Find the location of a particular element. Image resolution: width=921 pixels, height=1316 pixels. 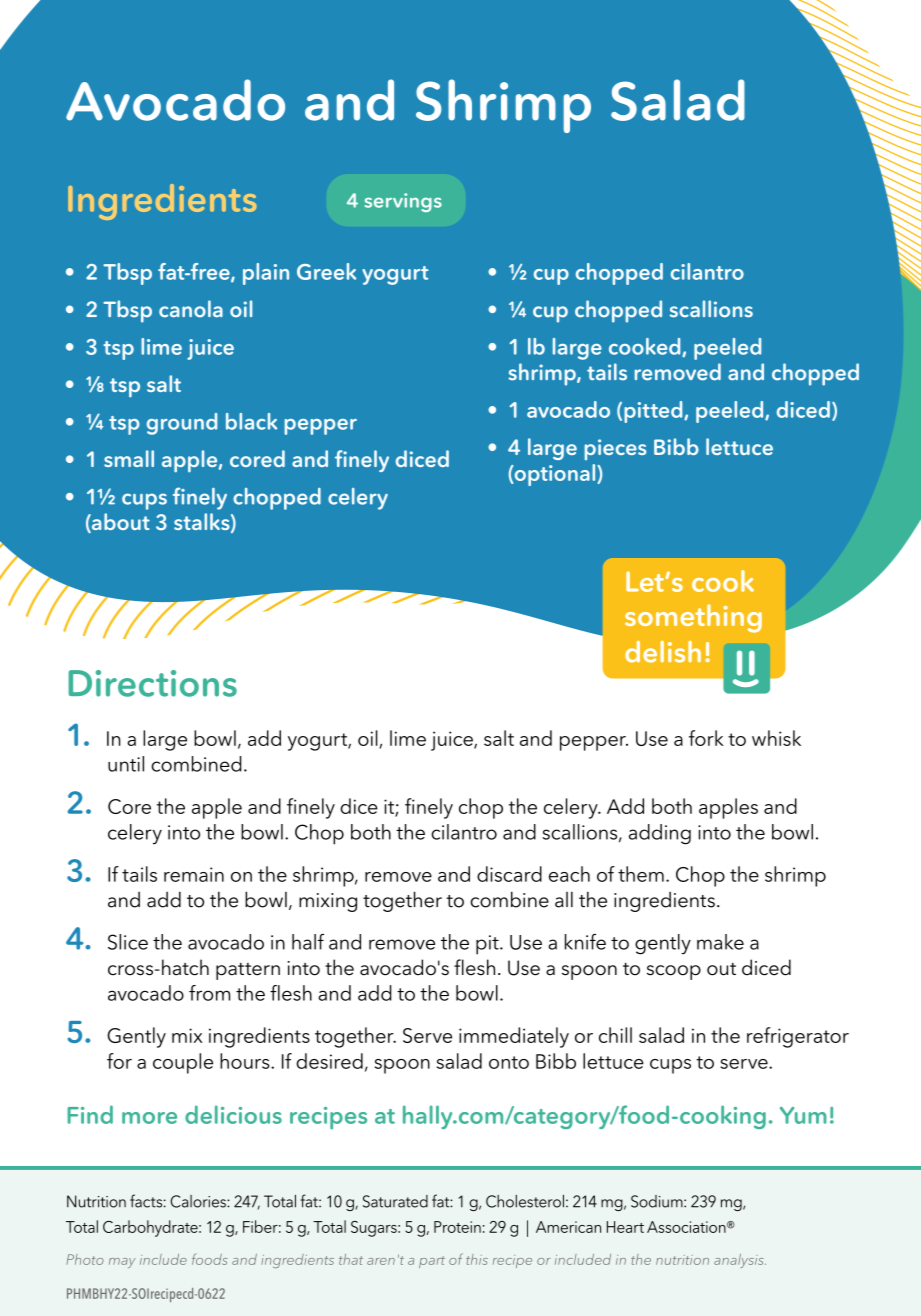

discard is located at coordinates (509, 874).
